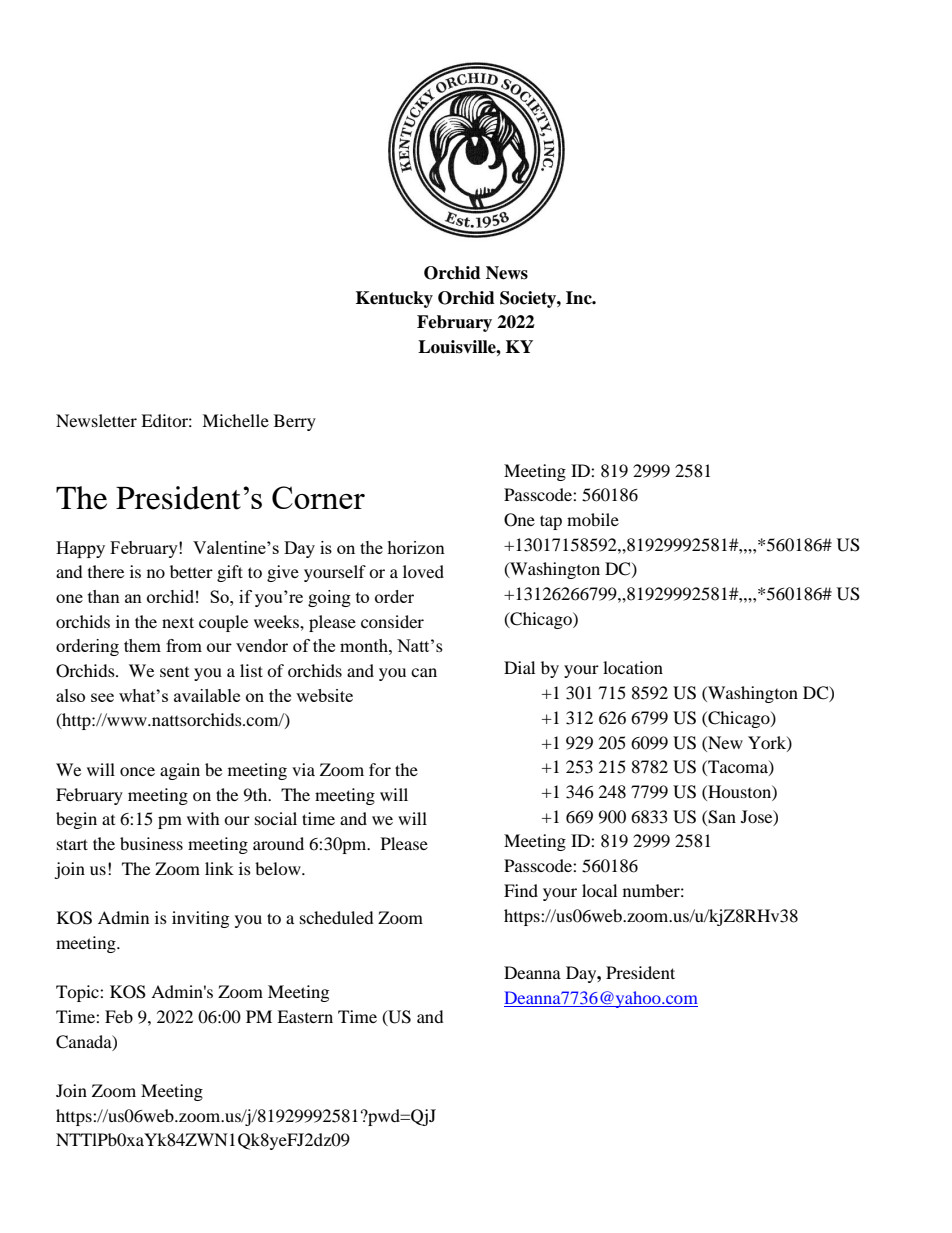  I want to click on Kentucky, so click(394, 299).
